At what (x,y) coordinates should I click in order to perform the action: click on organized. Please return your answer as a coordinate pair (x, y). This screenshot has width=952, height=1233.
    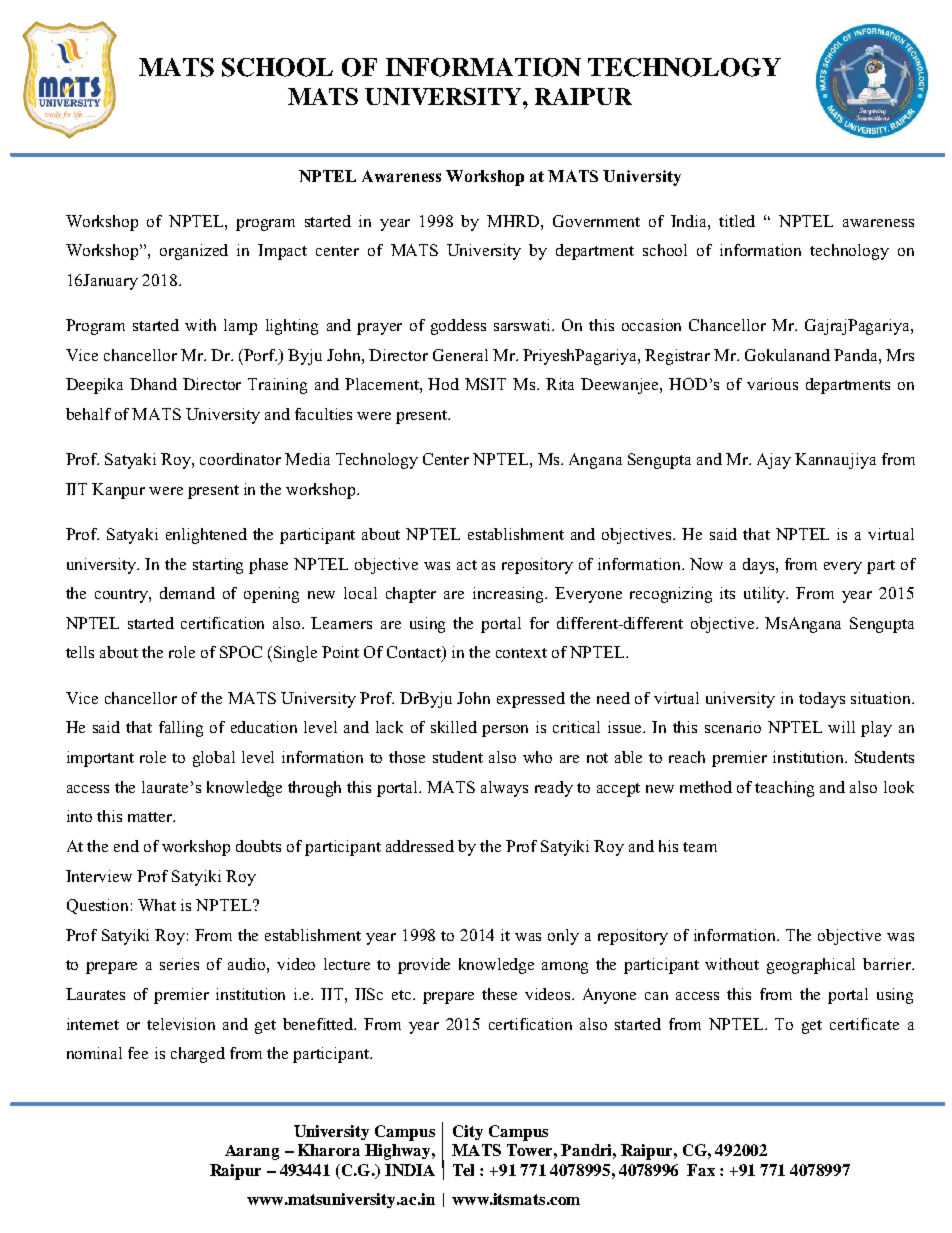
    Looking at the image, I should click on (194, 252).
